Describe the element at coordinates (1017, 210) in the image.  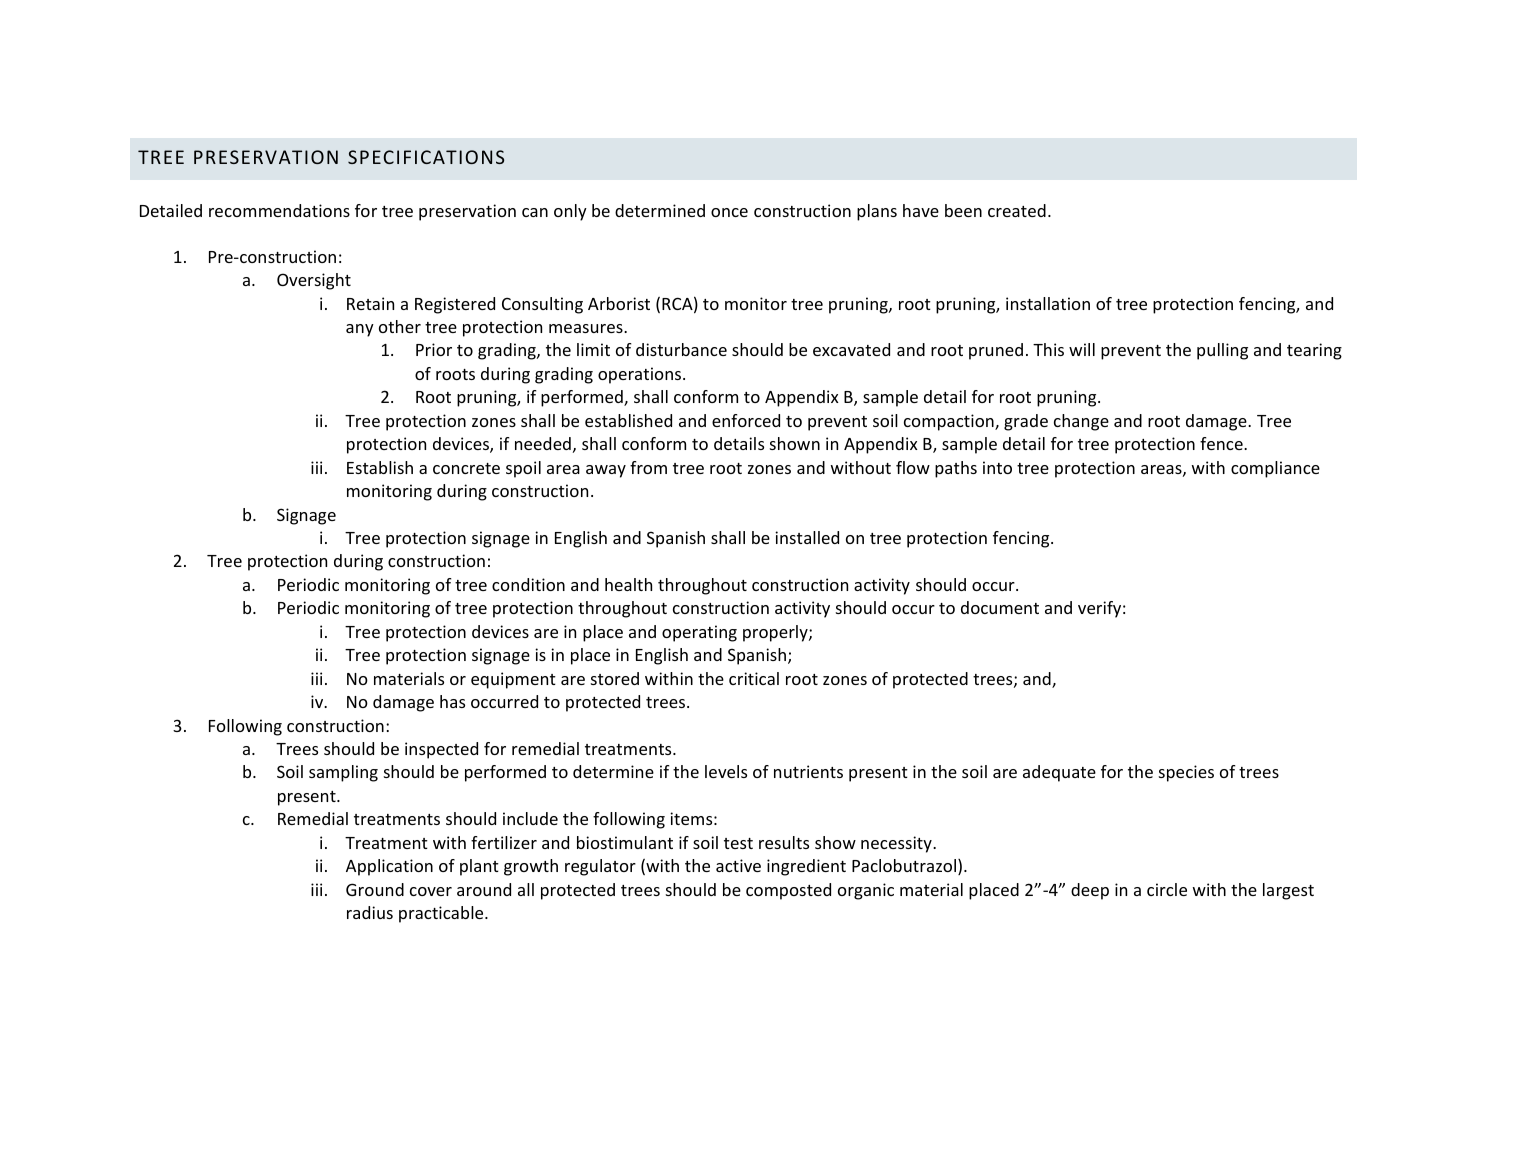
I see `created` at that location.
